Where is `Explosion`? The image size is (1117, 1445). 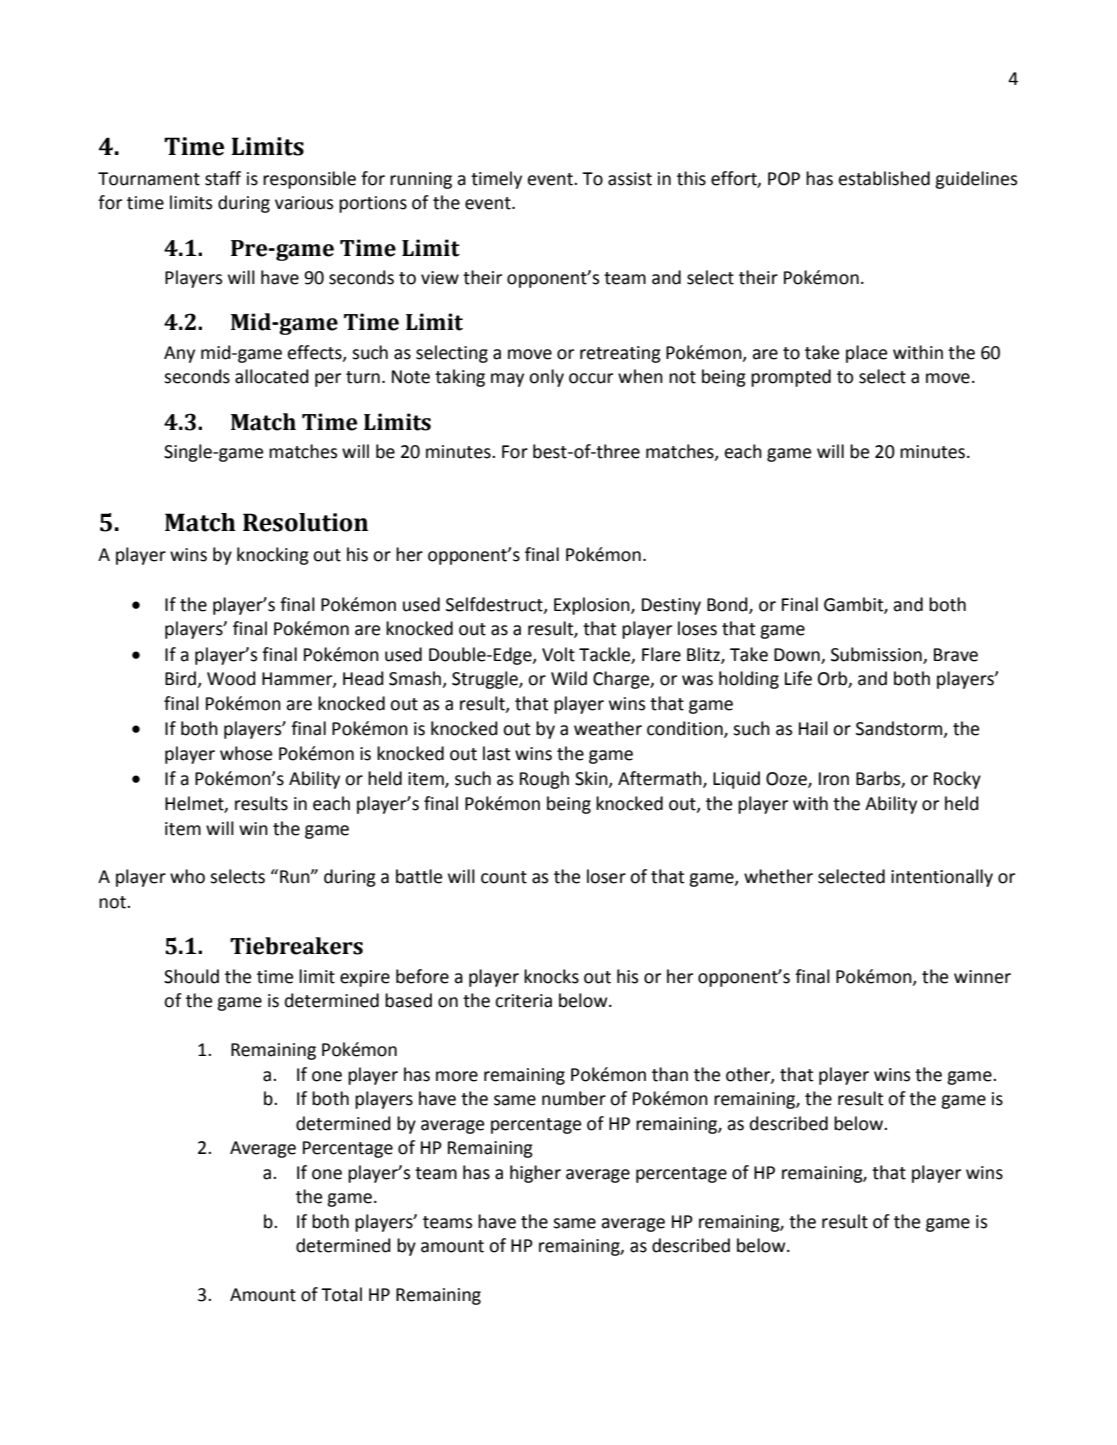
Explosion is located at coordinates (593, 606).
